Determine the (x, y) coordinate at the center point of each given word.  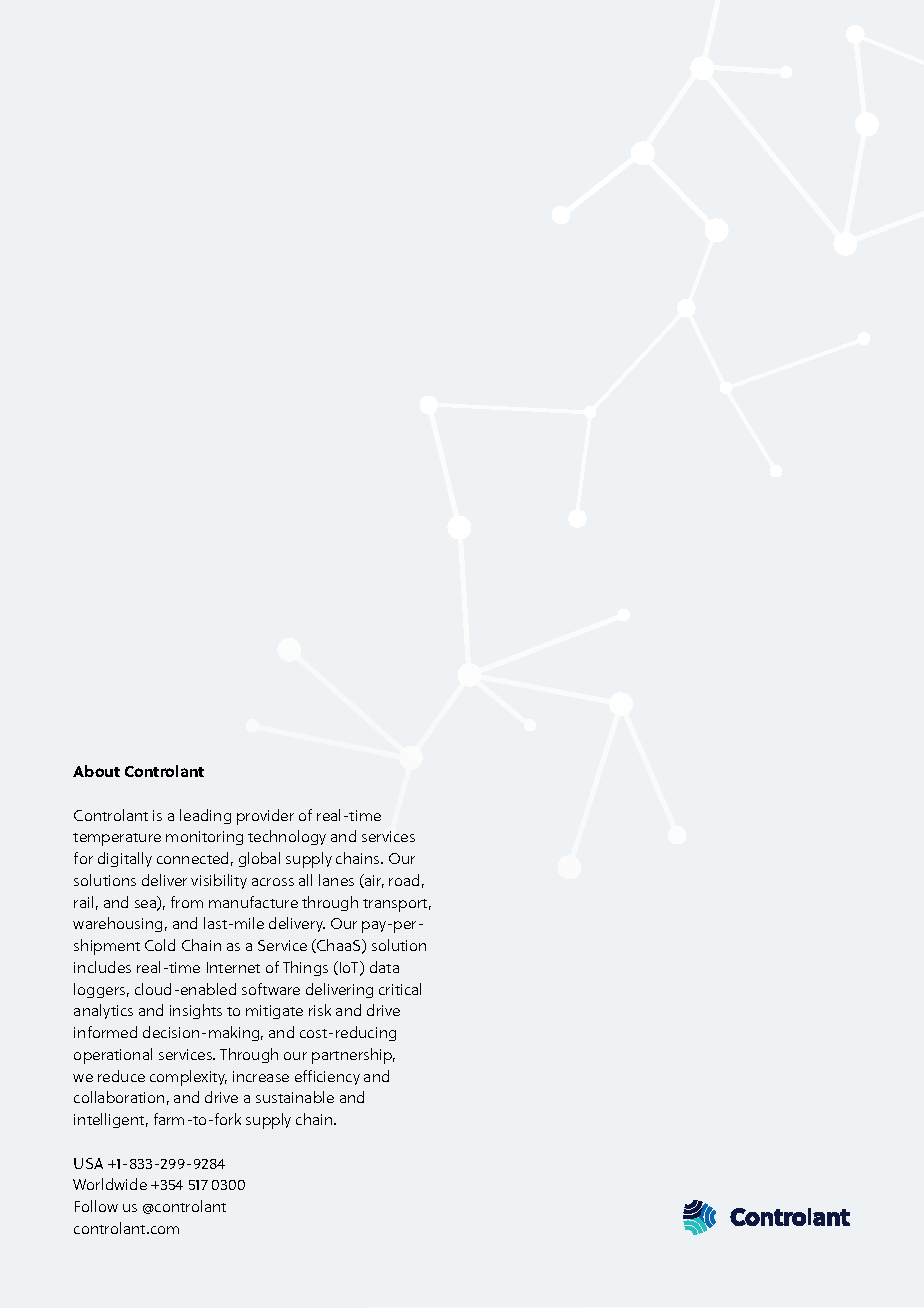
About (96, 771)
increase (261, 1076)
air (373, 881)
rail (83, 902)
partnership (353, 1056)
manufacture (253, 902)
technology (287, 837)
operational (113, 1056)
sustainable (295, 1097)
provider (265, 817)
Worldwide (110, 1184)
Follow (96, 1206)
